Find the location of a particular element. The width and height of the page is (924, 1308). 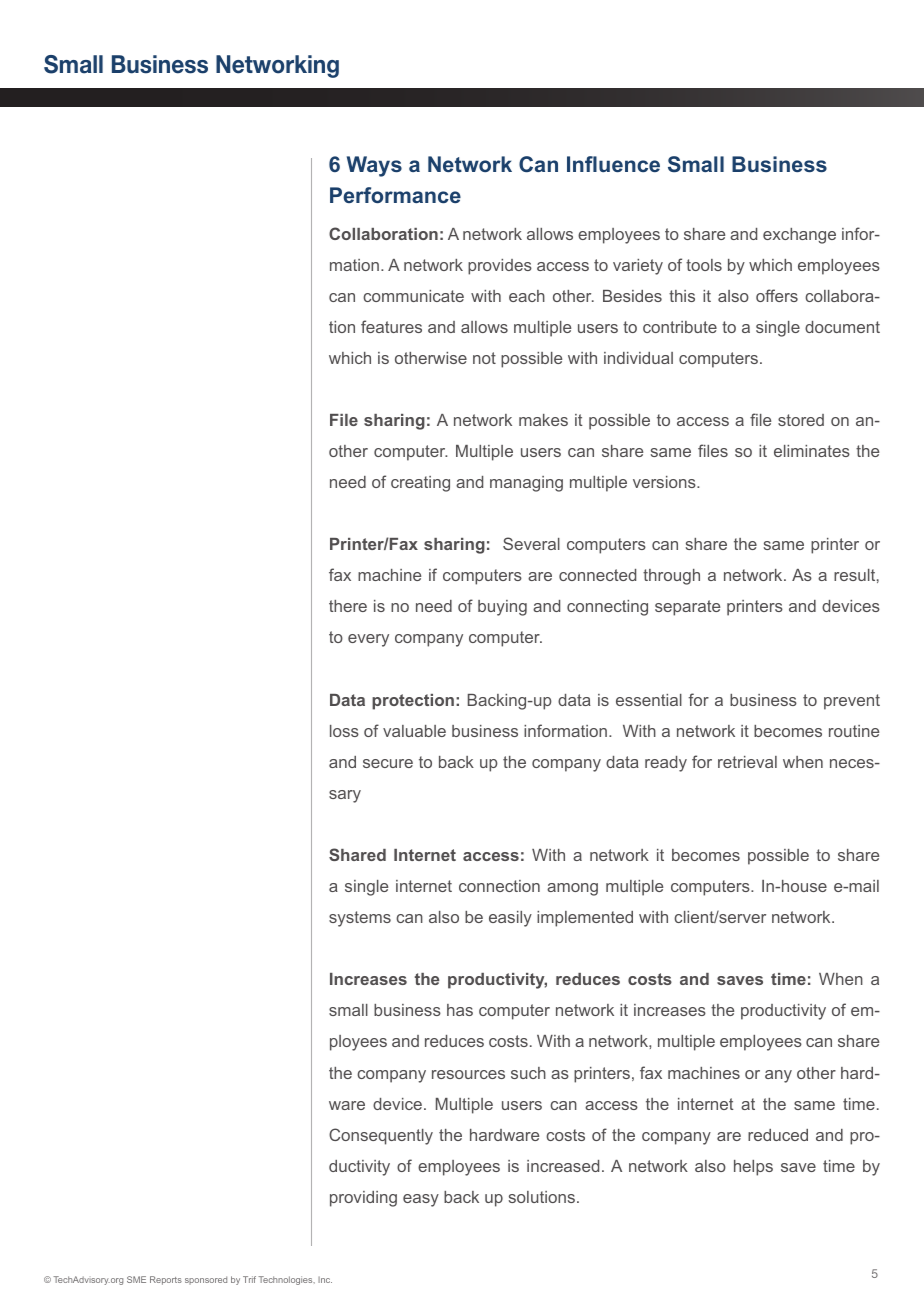

systems is located at coordinates (360, 919).
